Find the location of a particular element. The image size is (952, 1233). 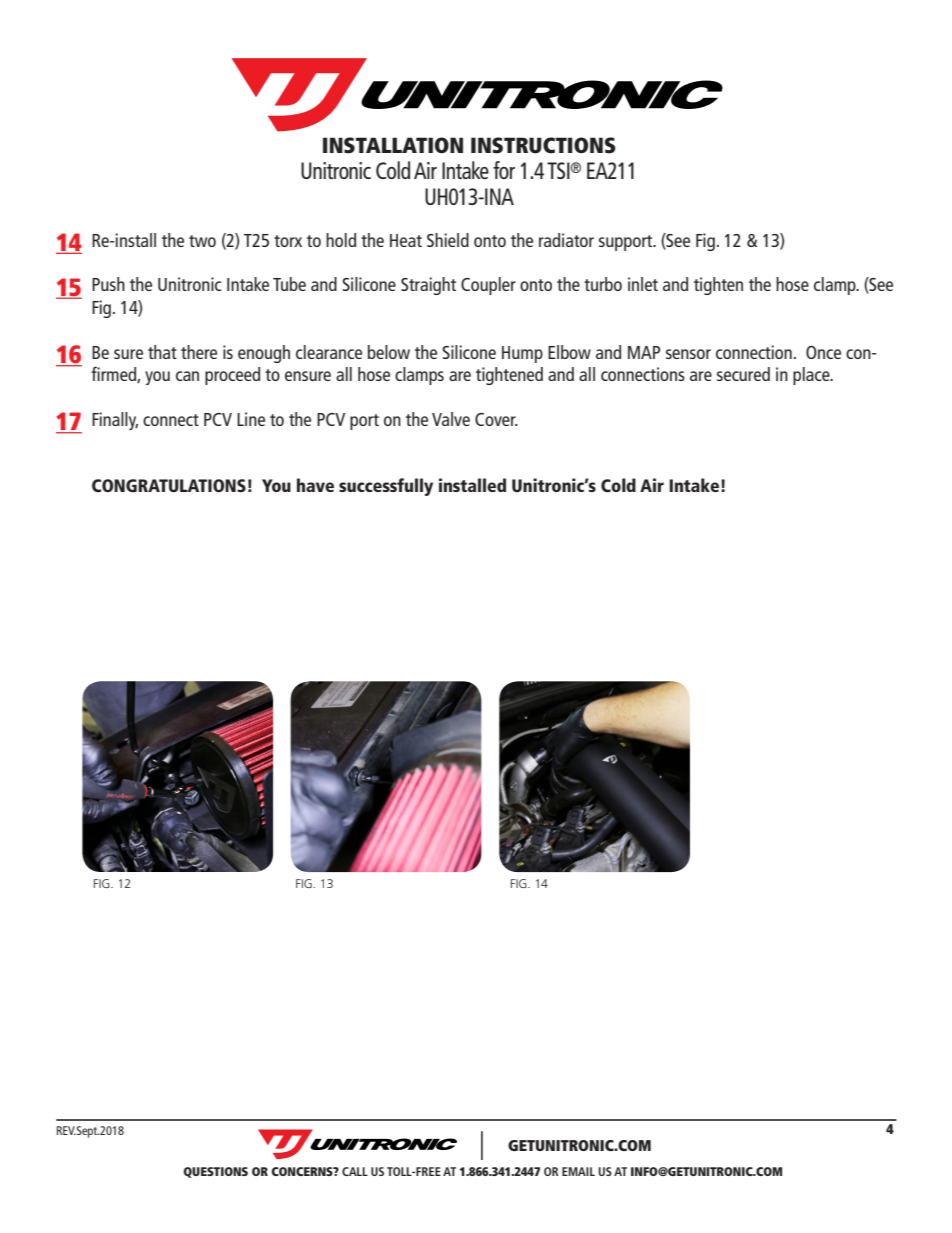

EMAIL is located at coordinates (578, 1171).
